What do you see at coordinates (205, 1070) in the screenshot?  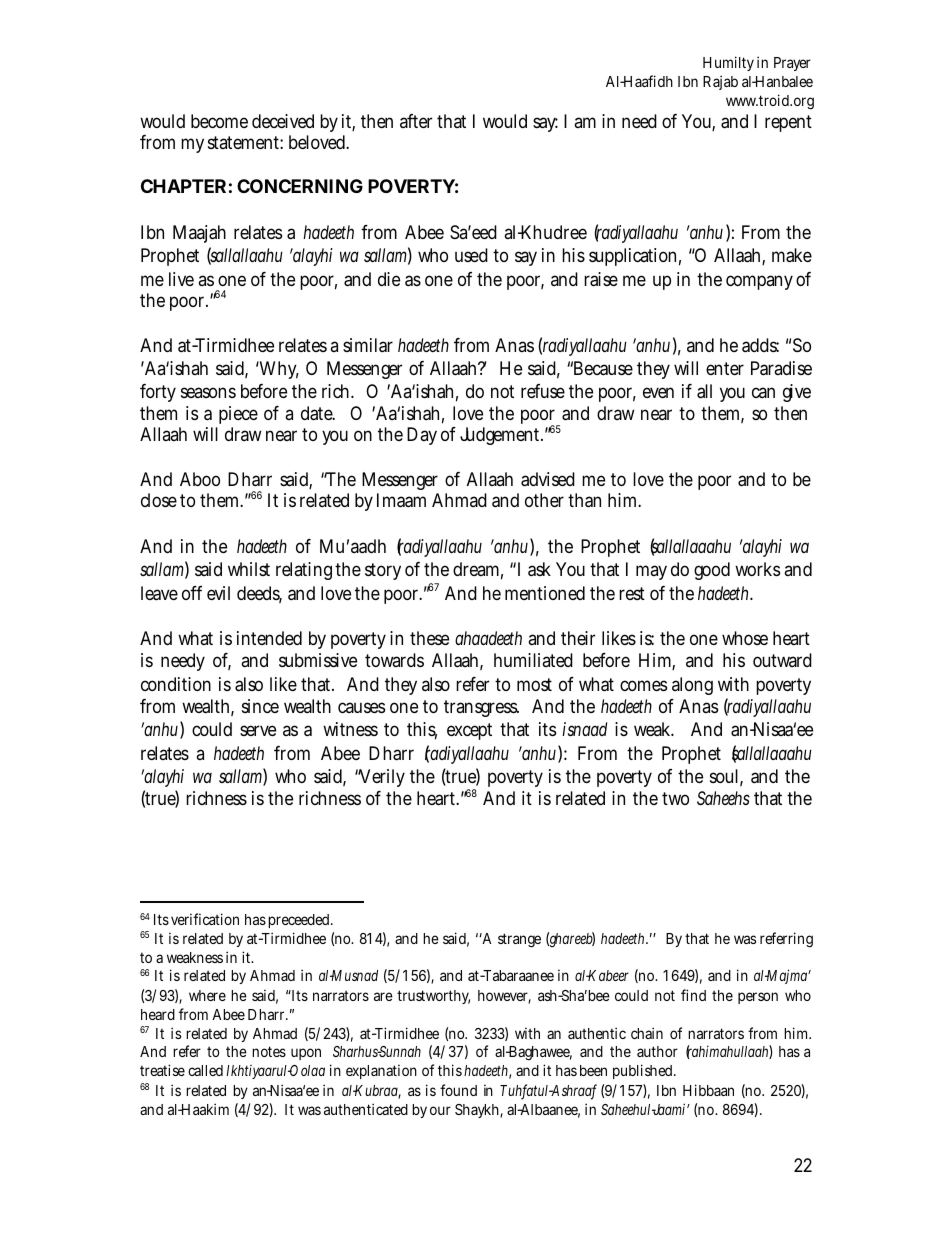 I see `called` at bounding box center [205, 1070].
